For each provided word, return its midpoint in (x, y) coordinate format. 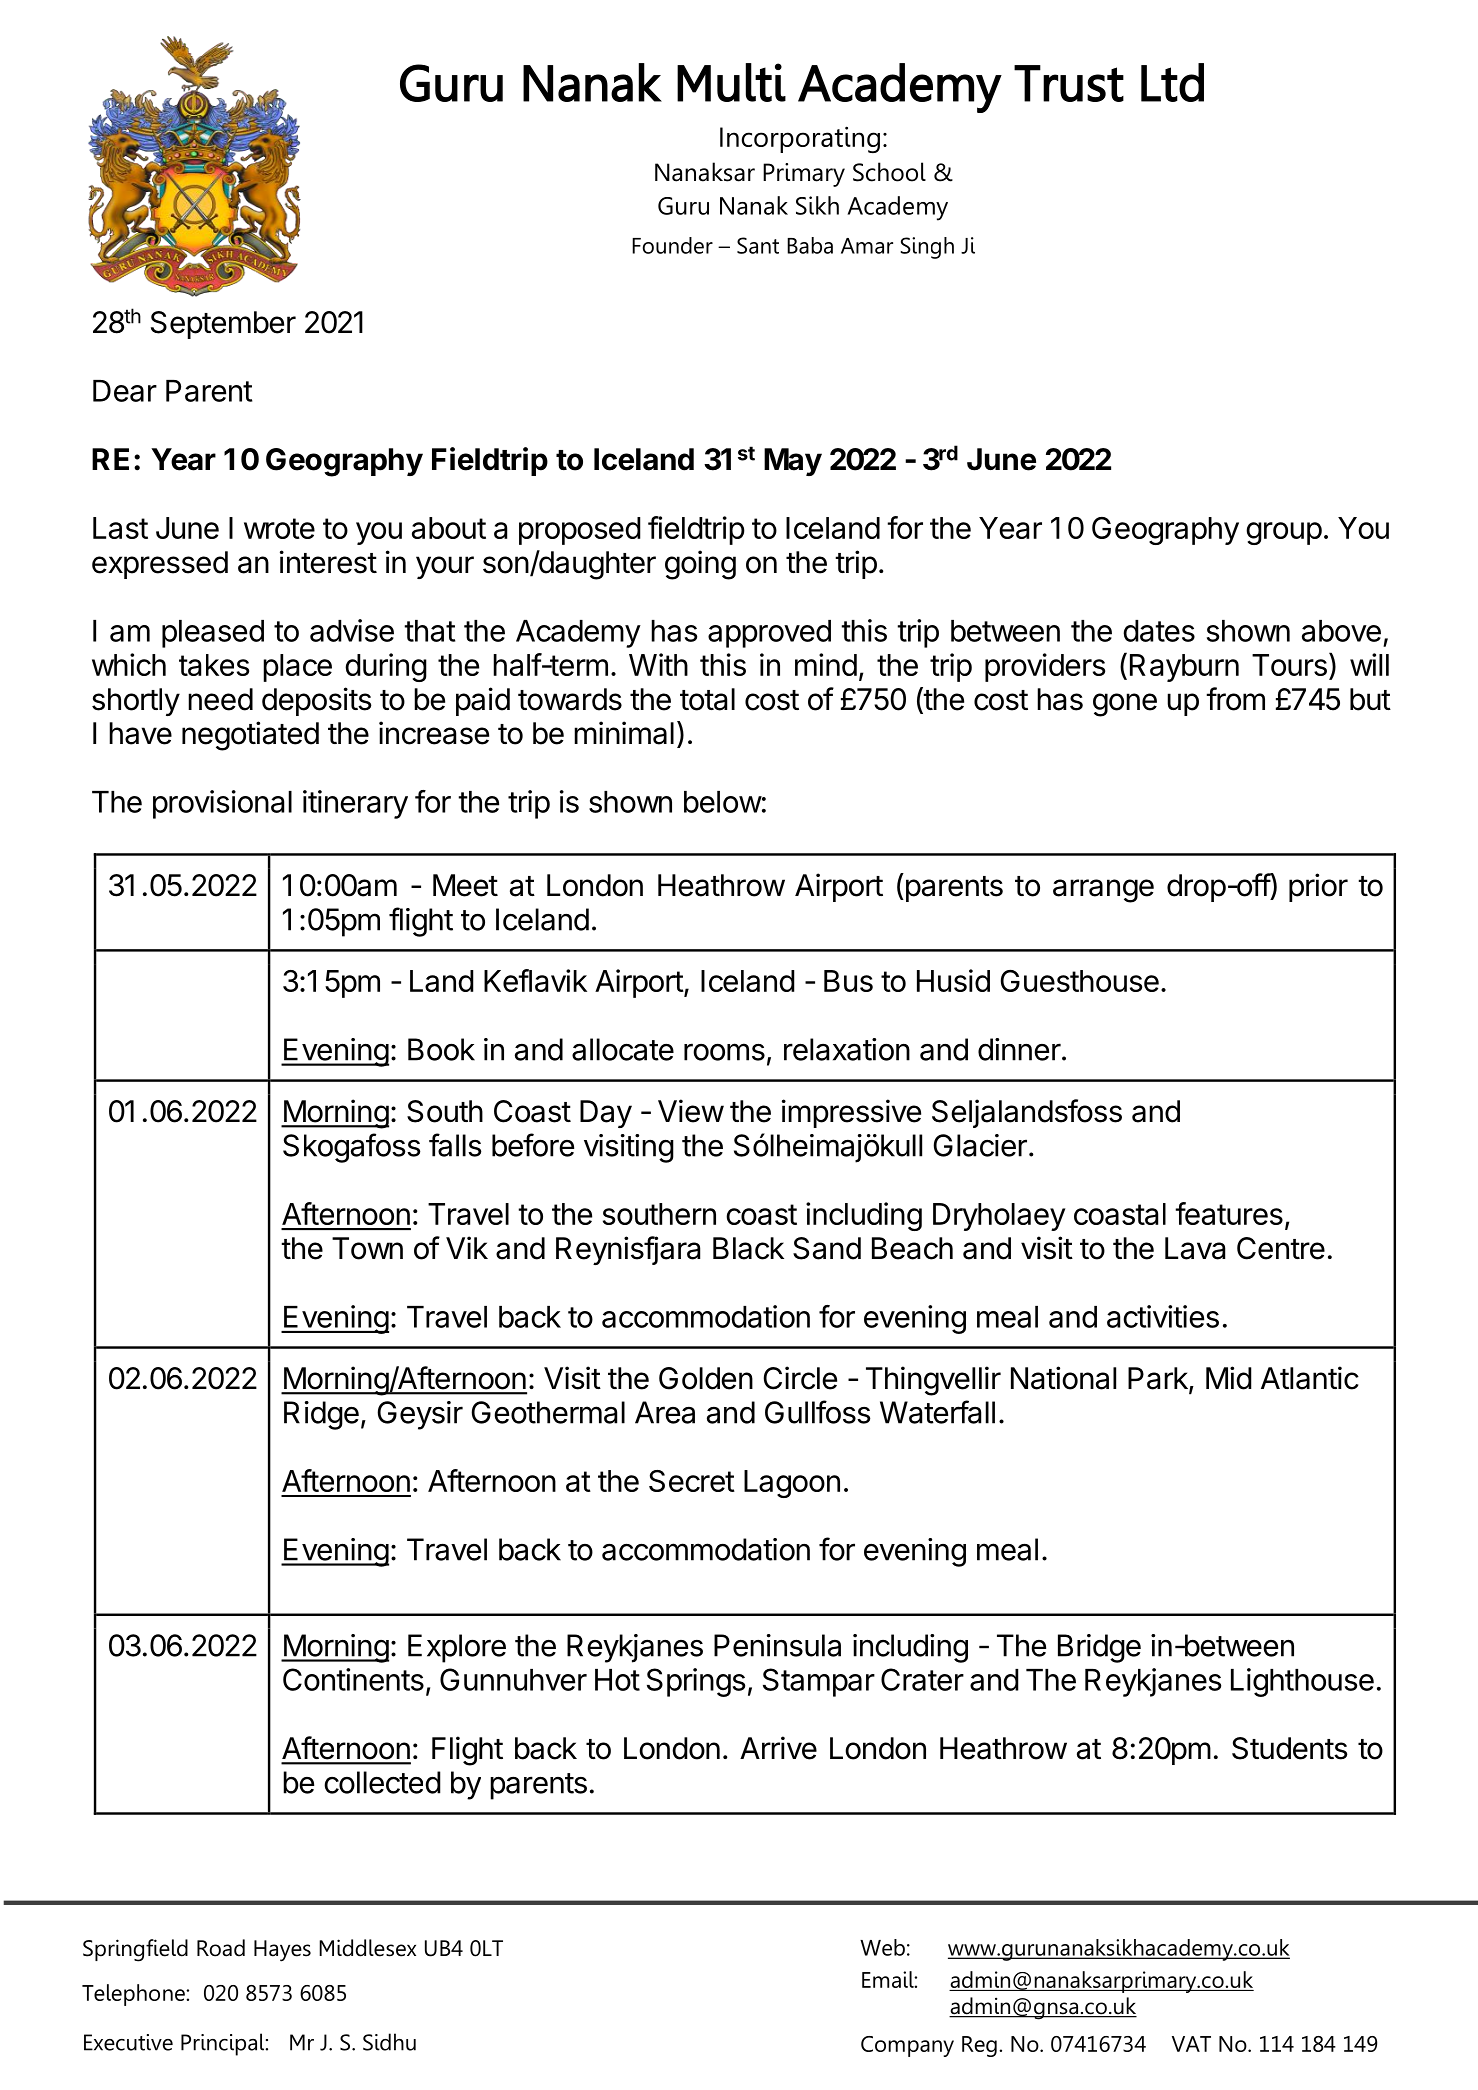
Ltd (1172, 82)
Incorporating (800, 139)
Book (441, 1049)
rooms (724, 1052)
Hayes (282, 1951)
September (223, 325)
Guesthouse (1080, 981)
